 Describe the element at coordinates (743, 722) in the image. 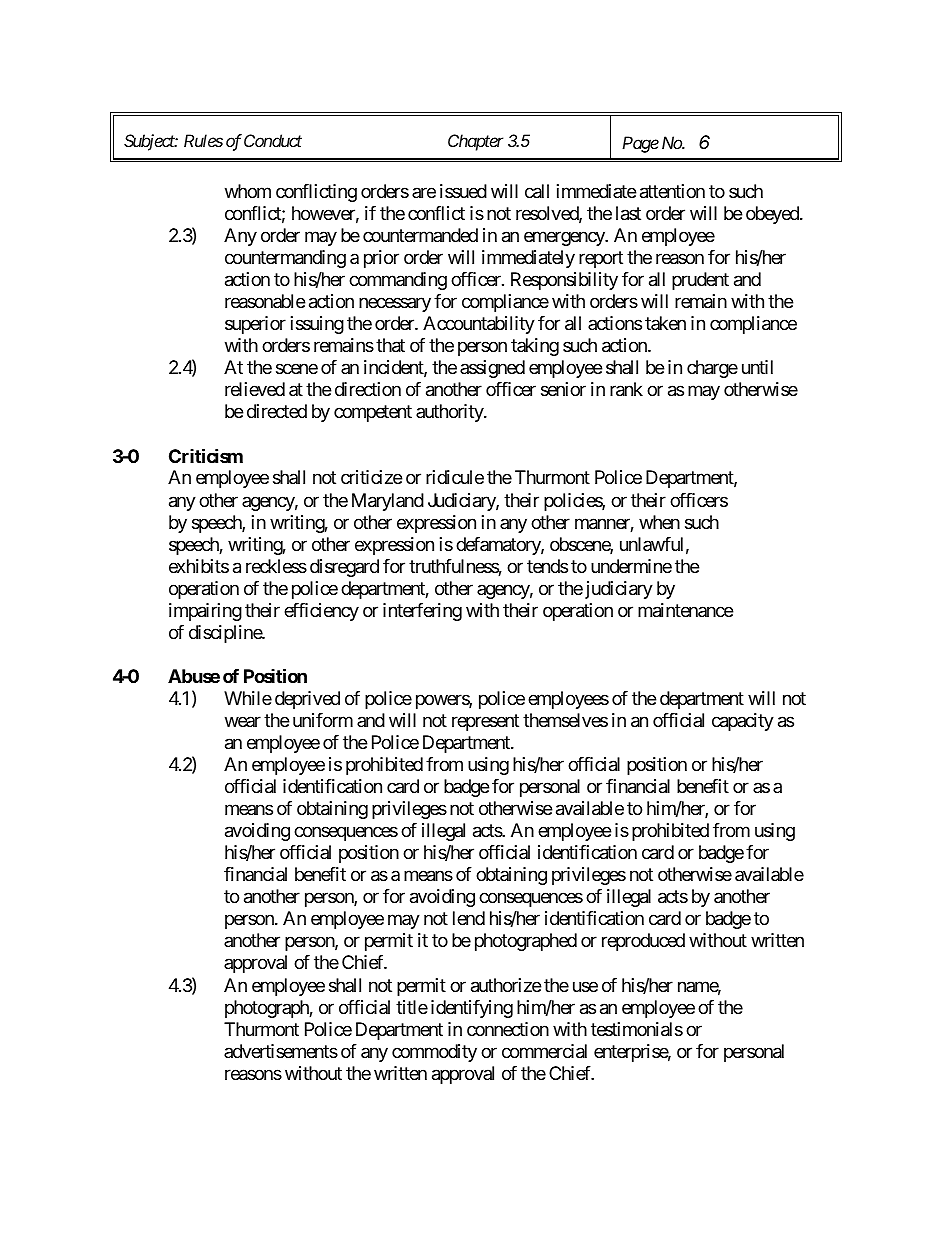

I see `capacity` at that location.
